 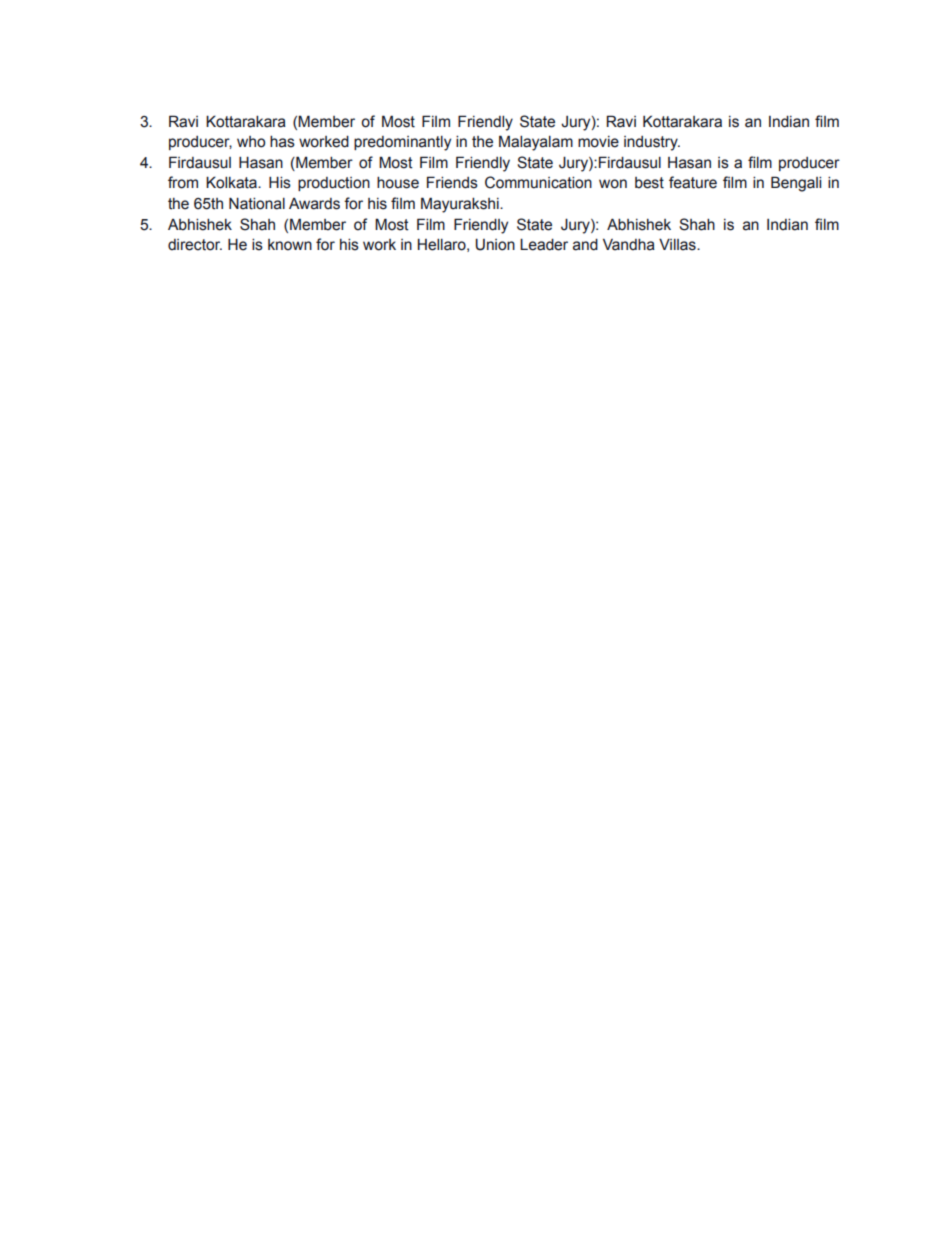 What do you see at coordinates (693, 182) in the screenshot?
I see `feature` at bounding box center [693, 182].
